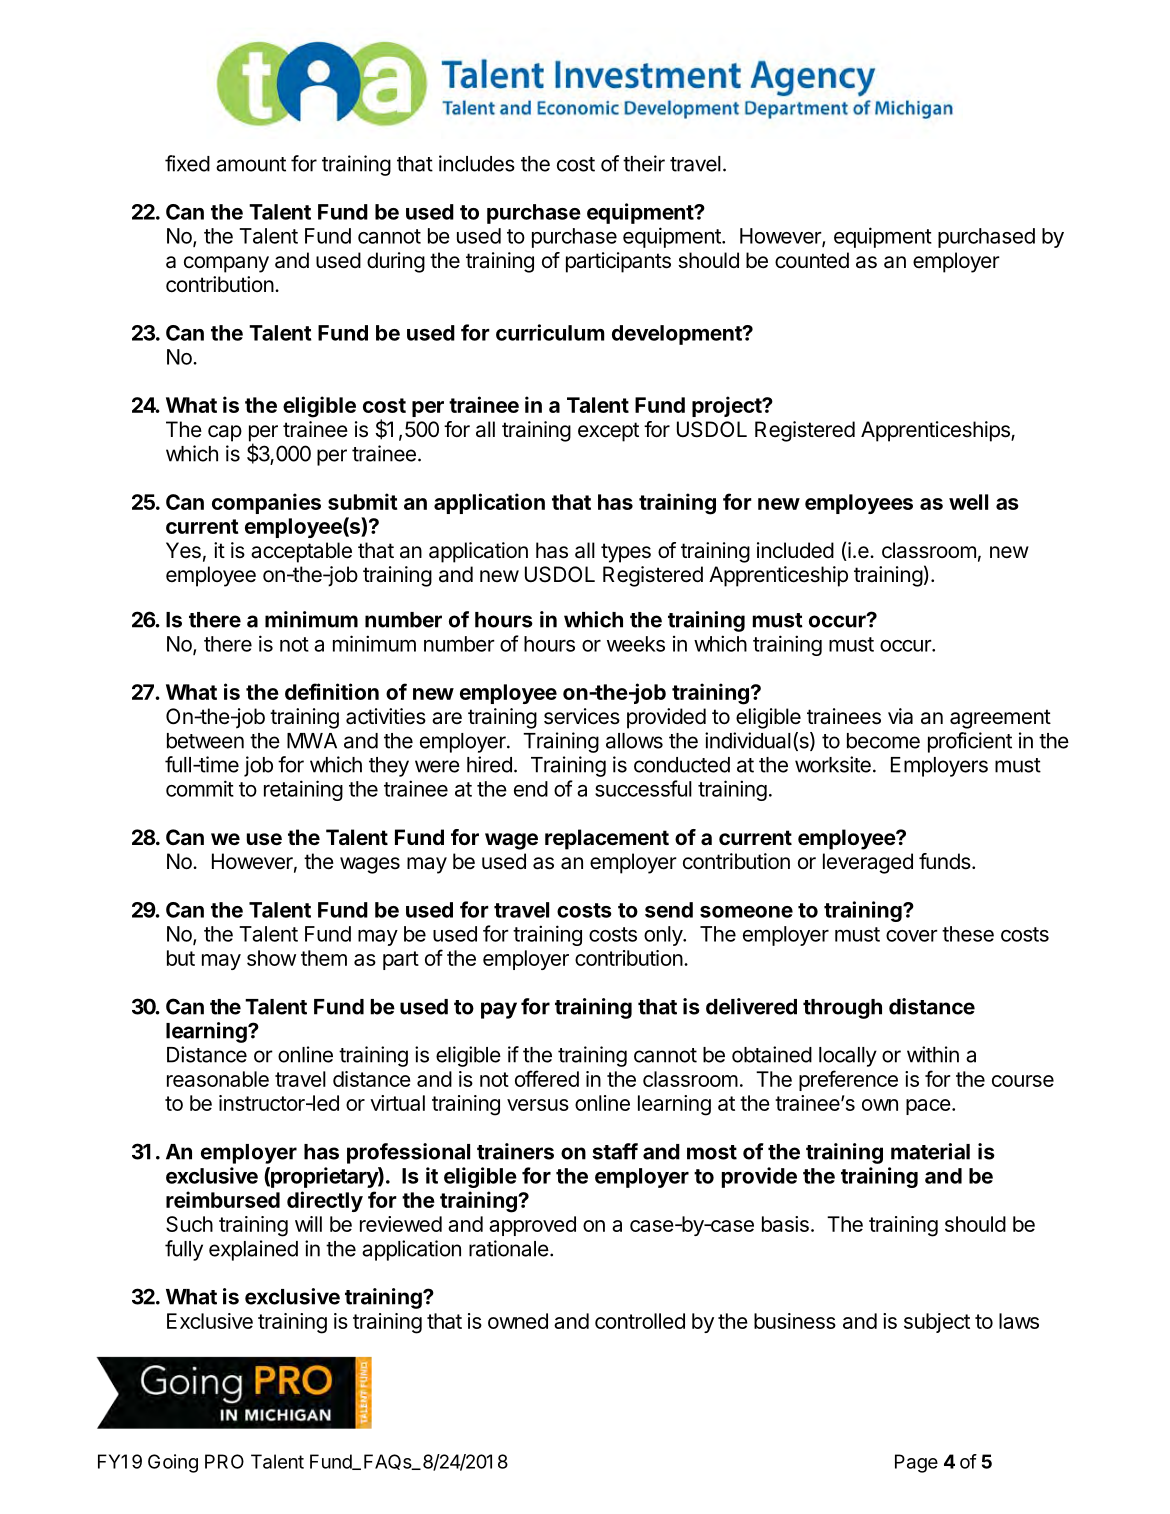 This screenshot has height=1514, width=1170. Describe the element at coordinates (271, 958) in the screenshot. I see `show` at that location.
